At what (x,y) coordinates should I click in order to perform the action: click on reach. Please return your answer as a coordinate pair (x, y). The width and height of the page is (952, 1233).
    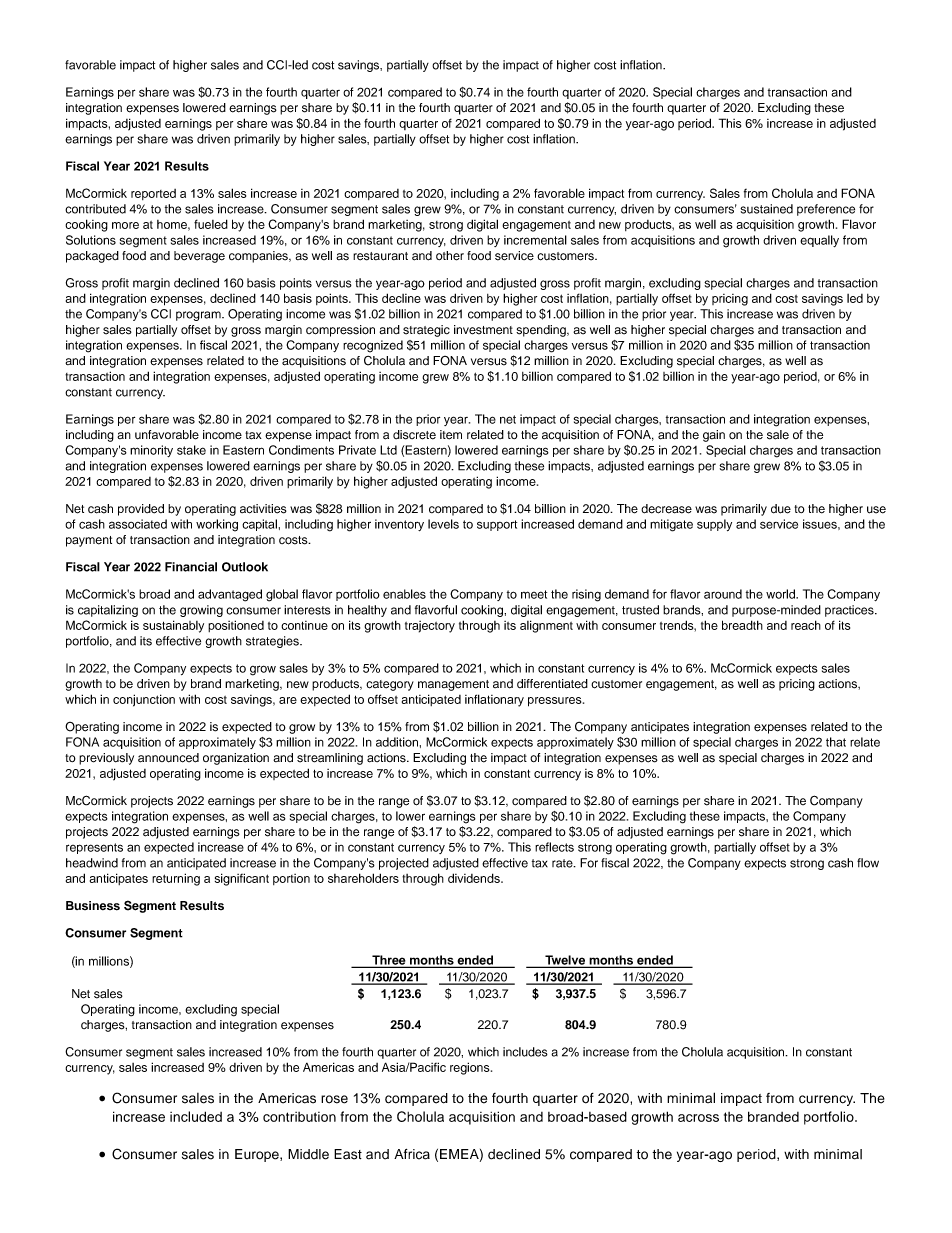
    Looking at the image, I should click on (806, 625).
